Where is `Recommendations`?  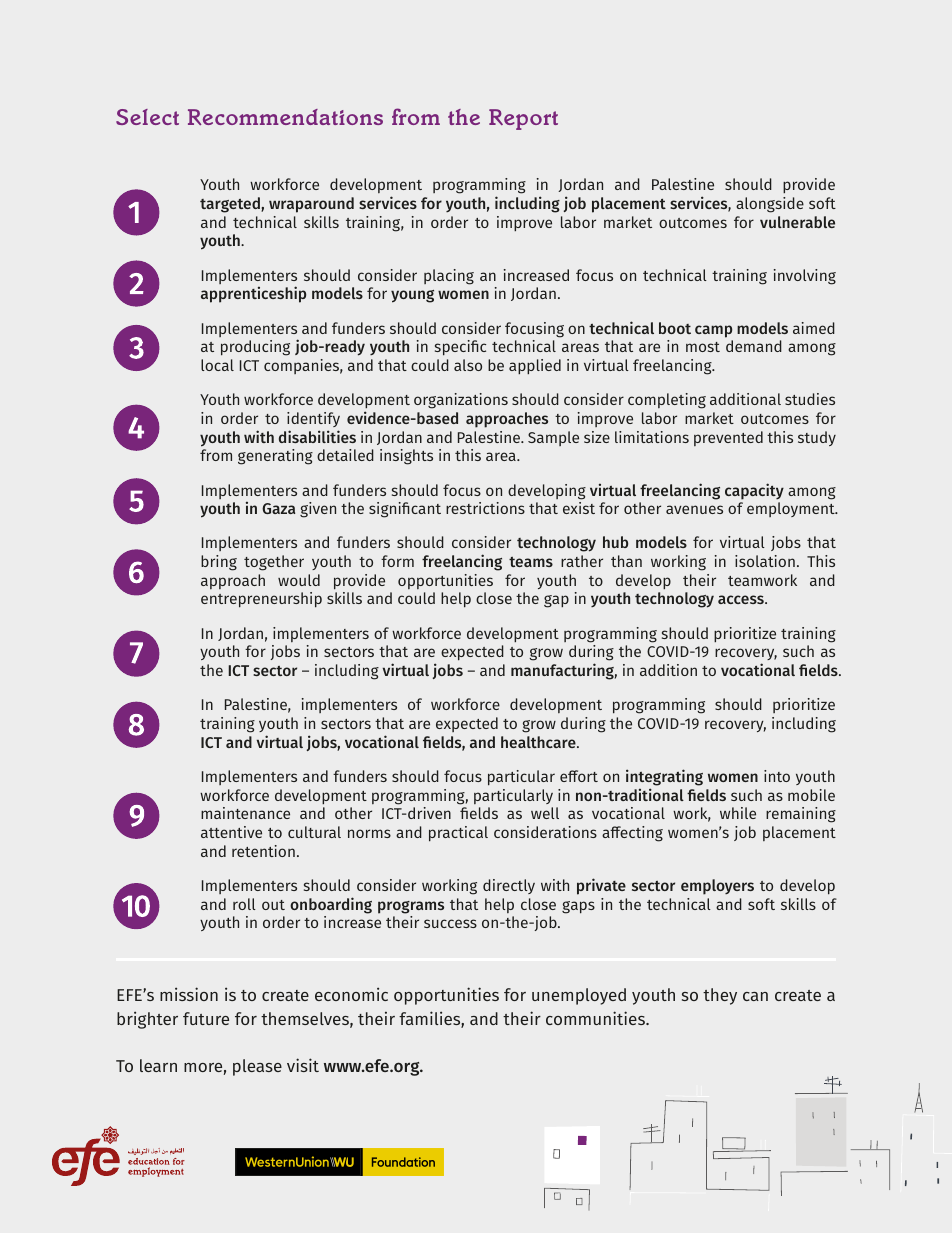
Recommendations is located at coordinates (285, 117).
